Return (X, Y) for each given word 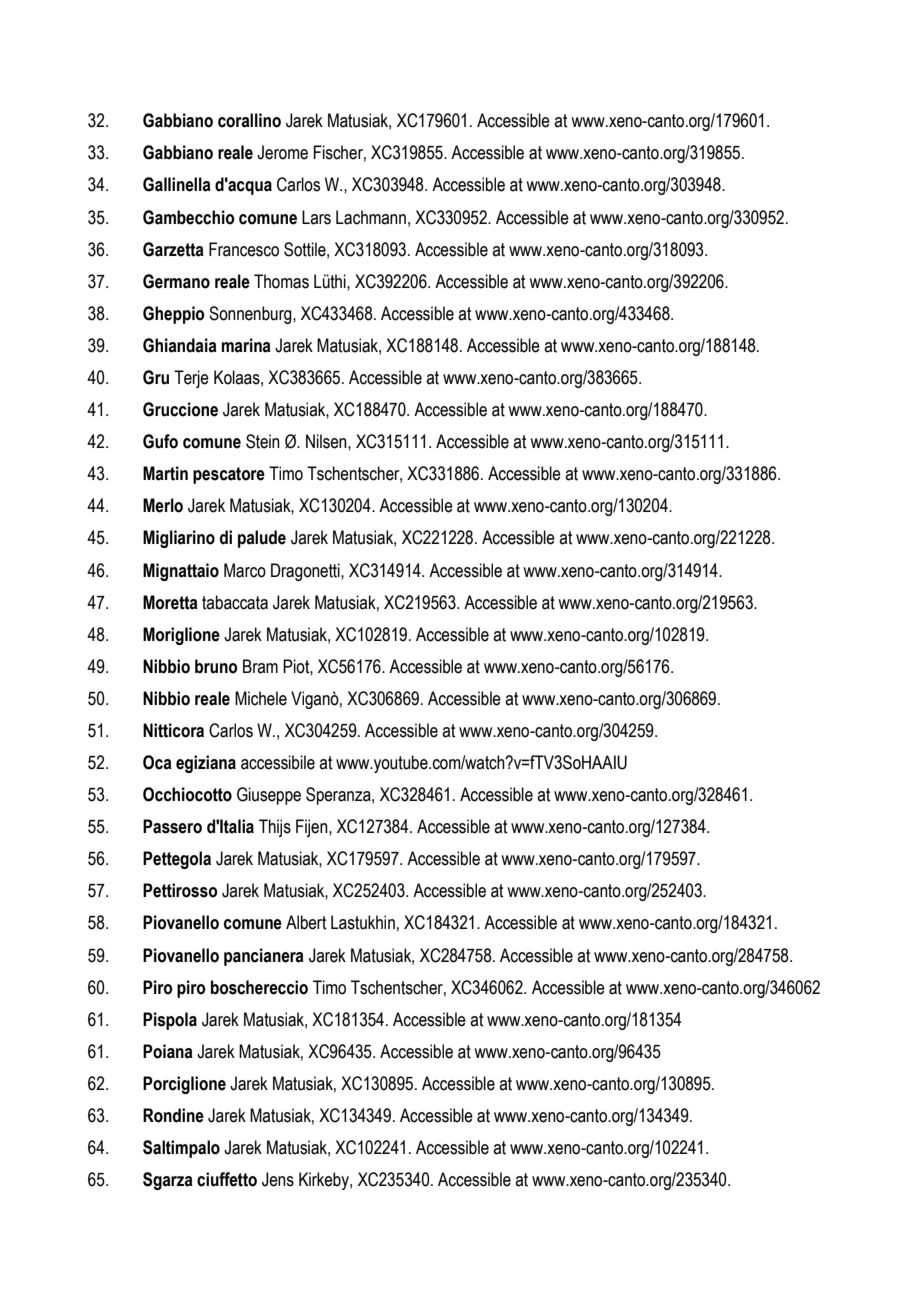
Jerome (282, 152)
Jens (278, 1179)
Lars (316, 217)
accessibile (278, 762)
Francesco (244, 249)
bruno (216, 666)
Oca (157, 762)
